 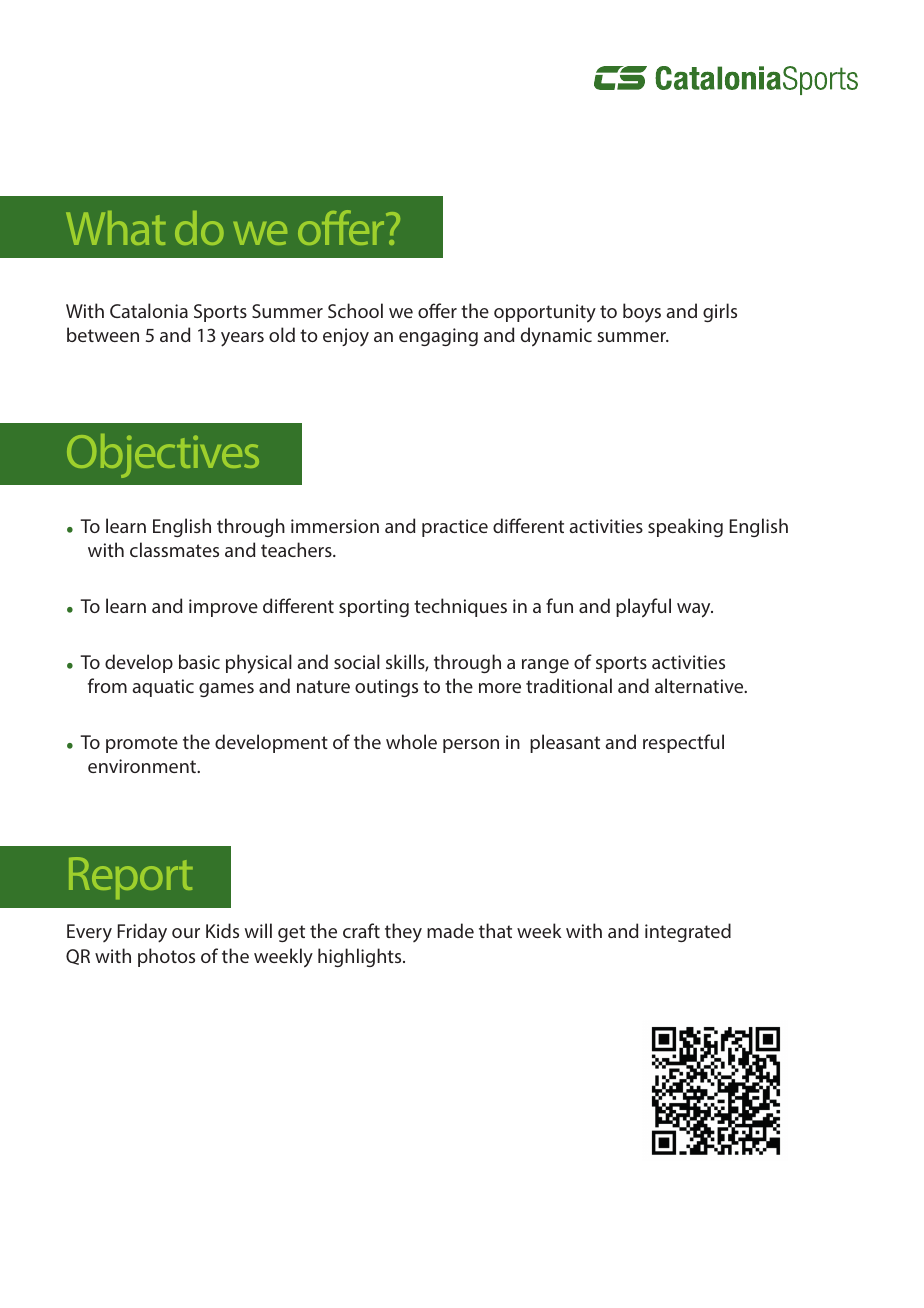 I want to click on boys, so click(x=642, y=312).
